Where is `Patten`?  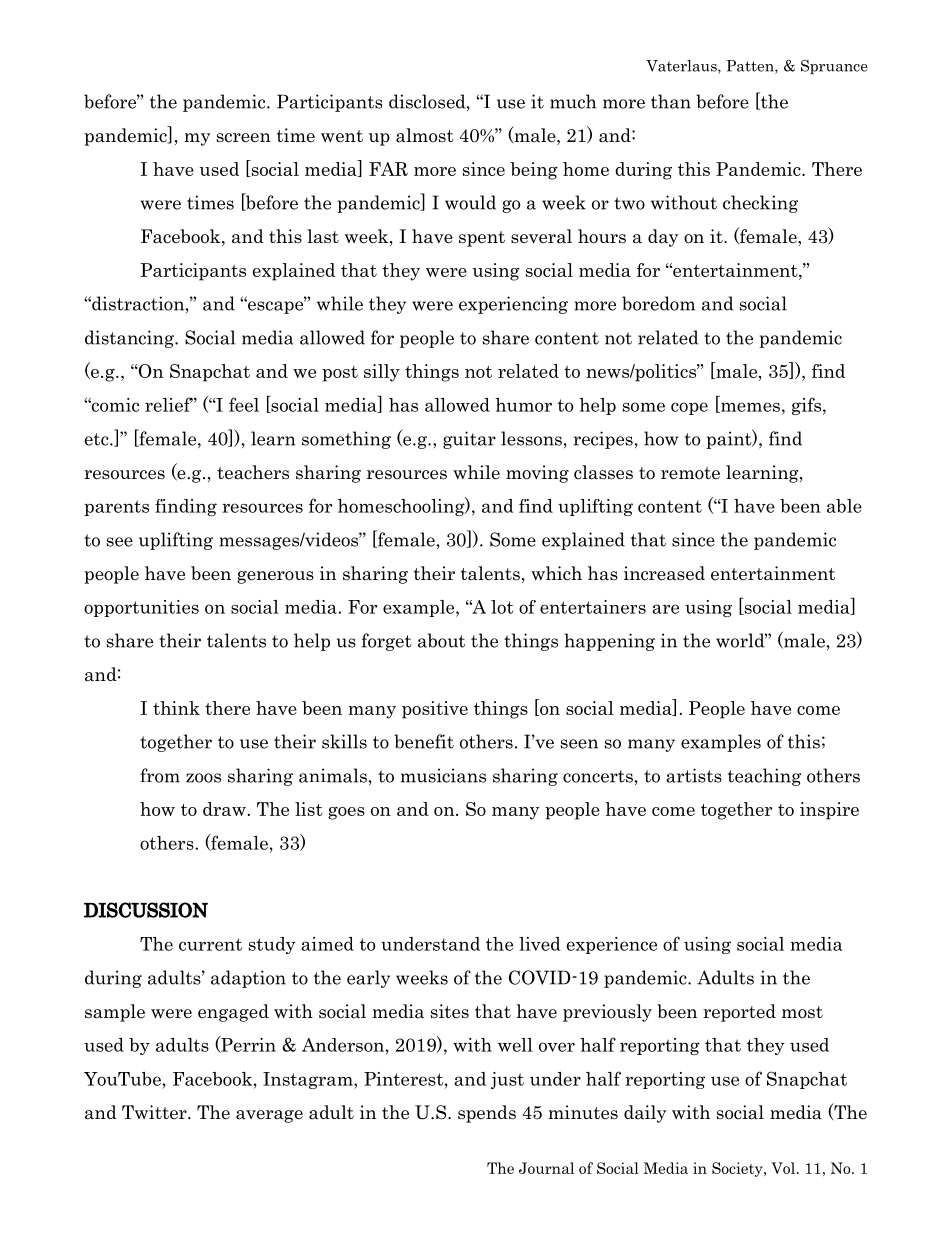 Patten is located at coordinates (751, 67).
